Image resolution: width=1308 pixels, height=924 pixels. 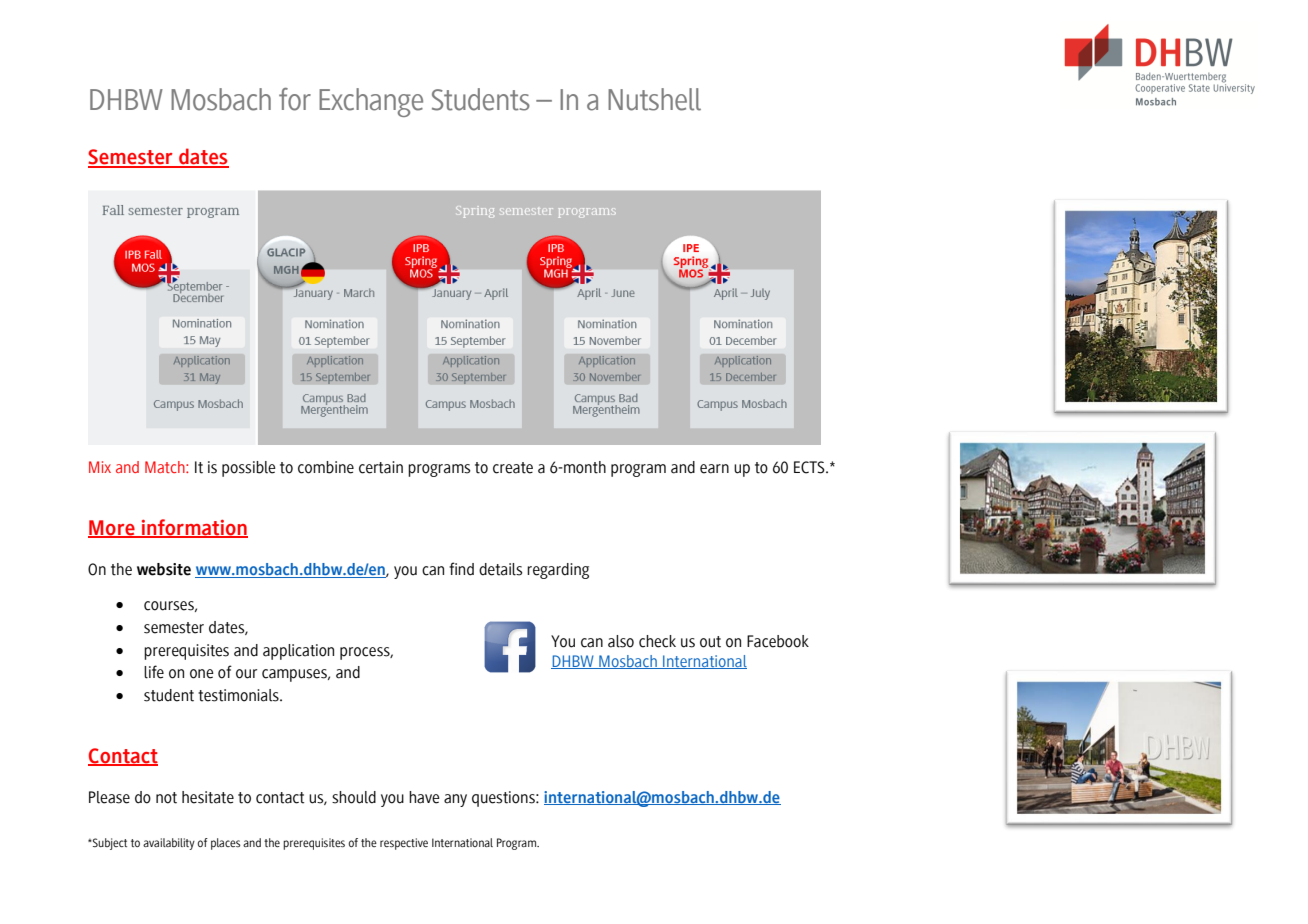 I want to click on Exchange, so click(x=371, y=102).
